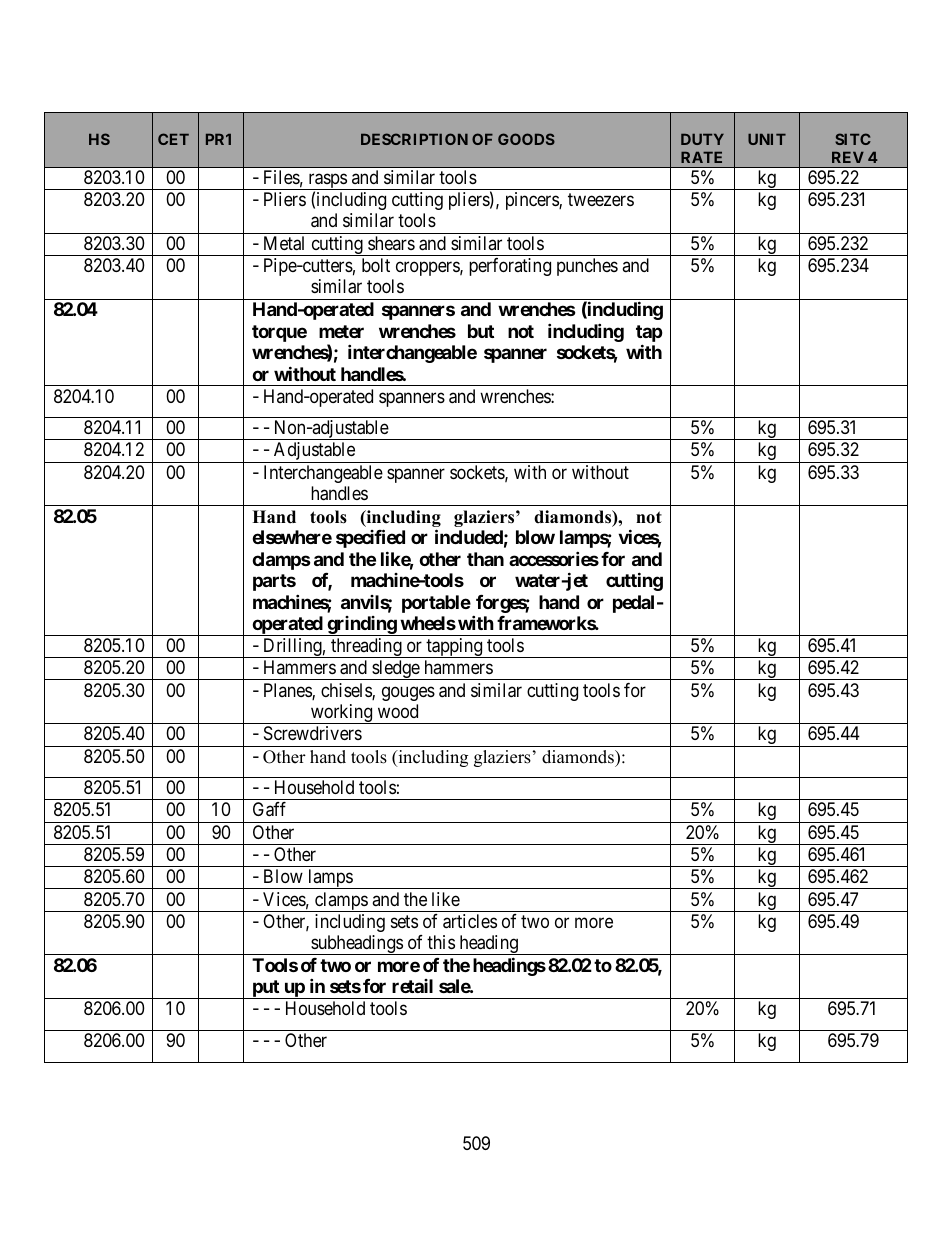  Describe the element at coordinates (485, 559) in the image. I see `than` at that location.
